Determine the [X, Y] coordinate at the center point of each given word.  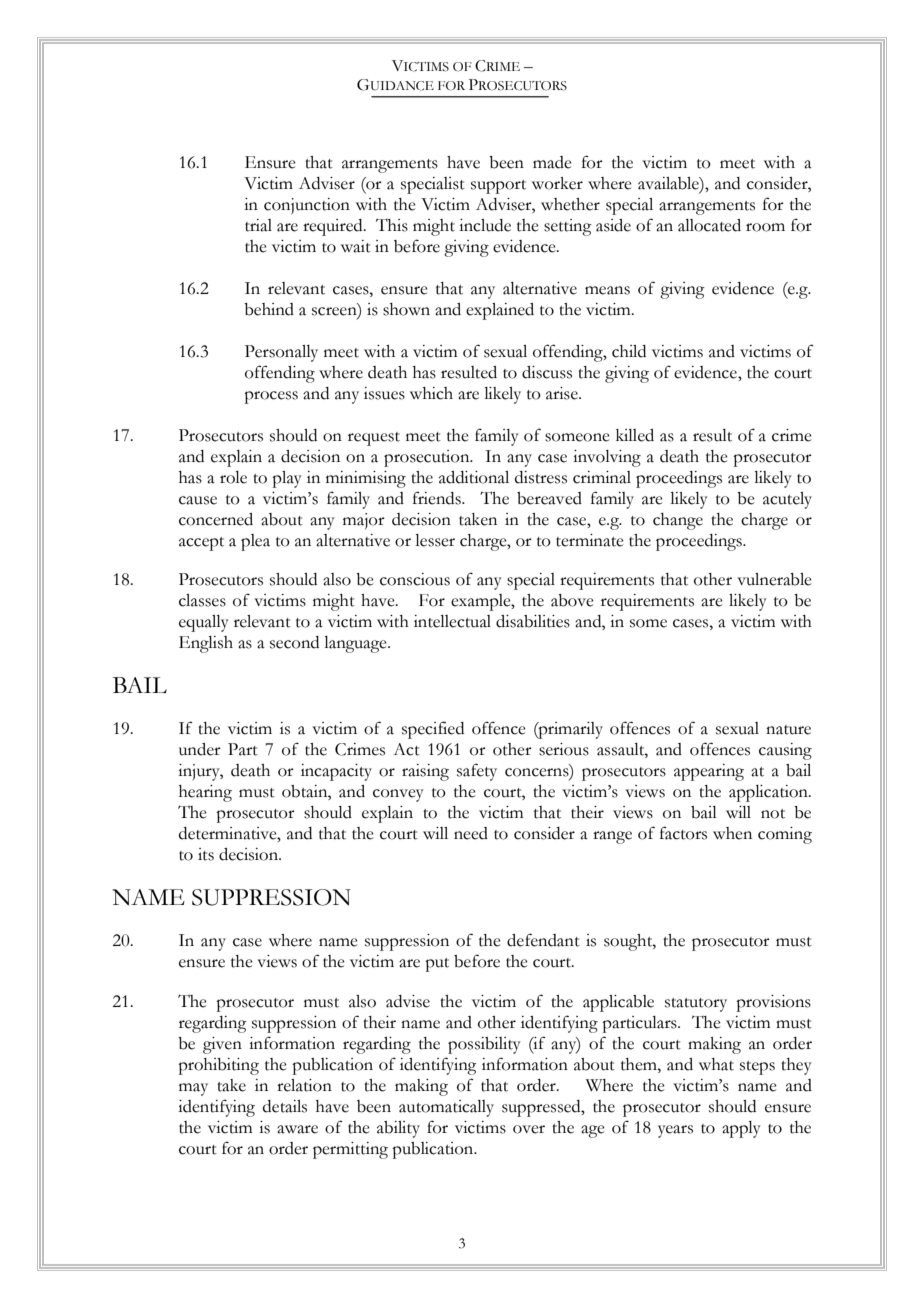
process [271, 397]
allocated [709, 225]
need [471, 833]
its [206, 854]
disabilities [533, 621]
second [294, 642]
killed [635, 435]
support [498, 187]
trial [258, 225]
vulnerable [774, 579]
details [285, 1106]
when [732, 833]
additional [474, 477]
